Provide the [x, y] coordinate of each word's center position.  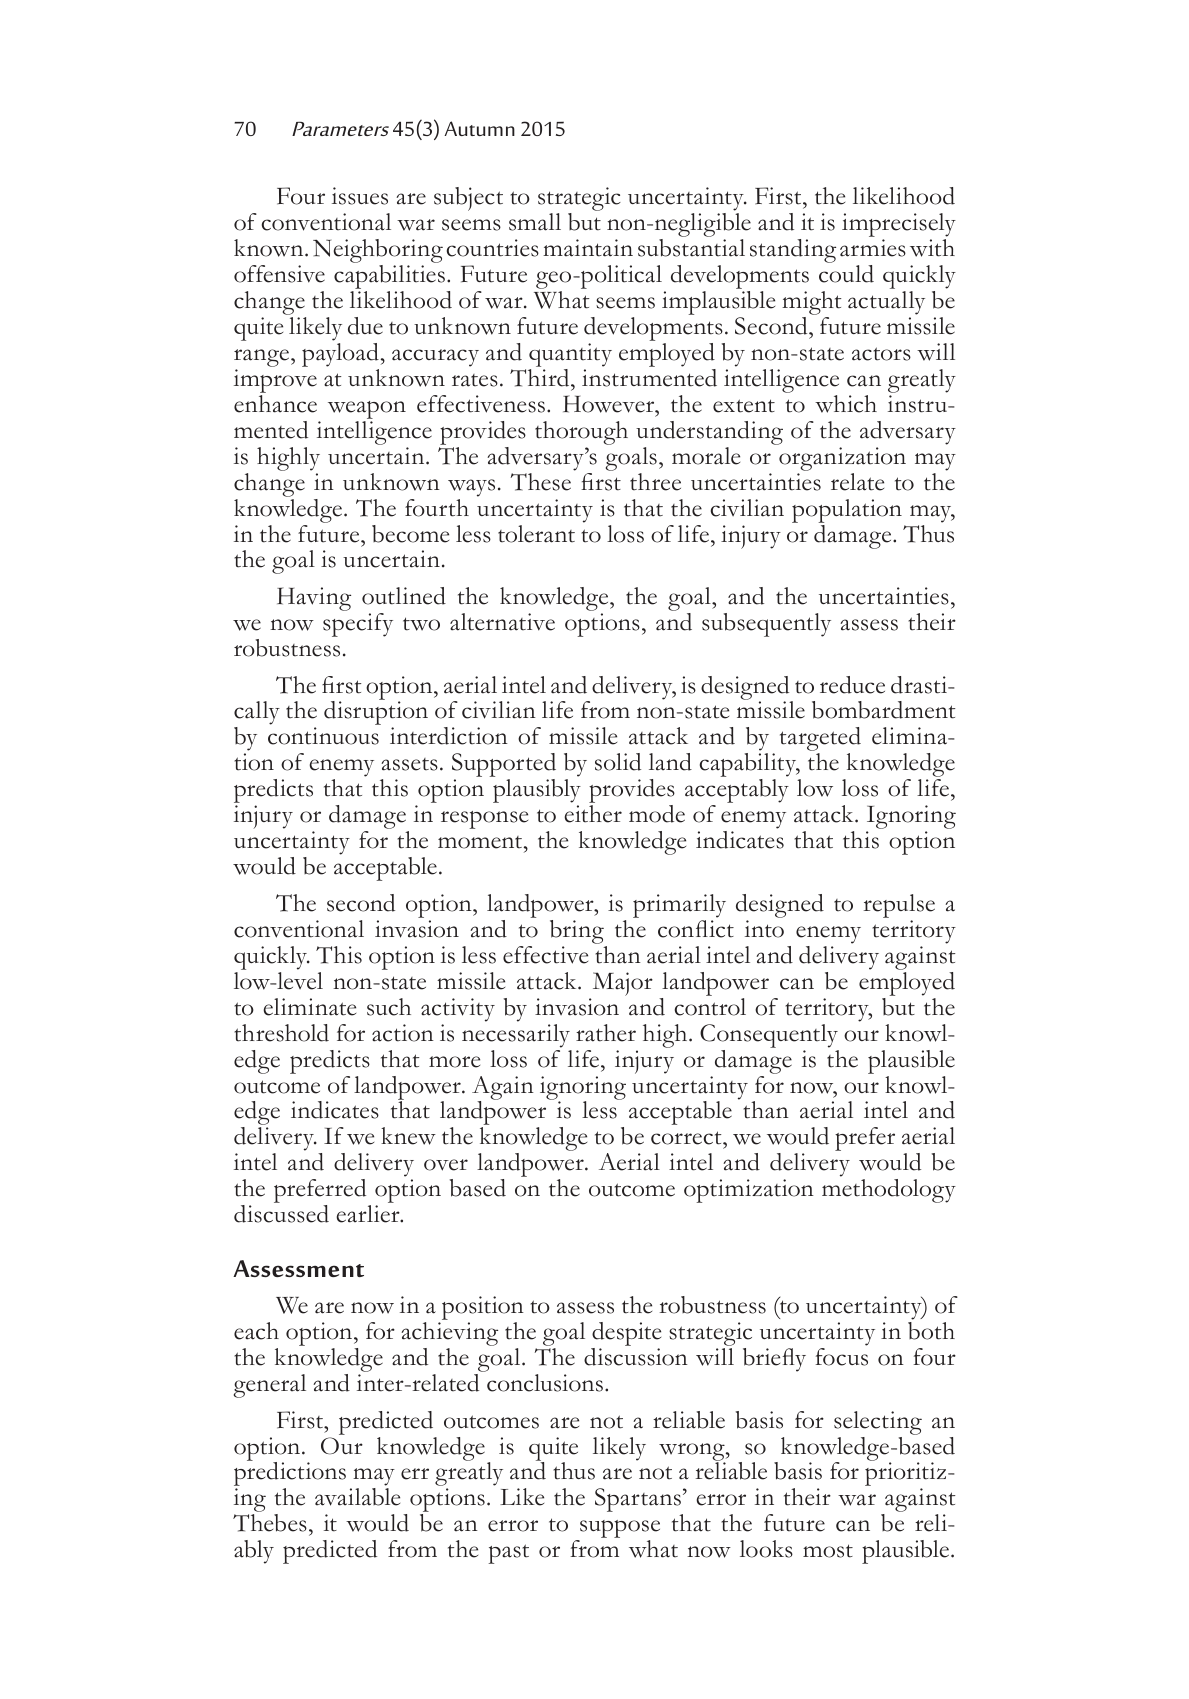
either [593, 814]
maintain [588, 248]
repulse [899, 906]
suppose [619, 1530]
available [357, 1497]
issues [360, 196]
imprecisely [899, 226]
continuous [323, 736]
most [828, 1551]
